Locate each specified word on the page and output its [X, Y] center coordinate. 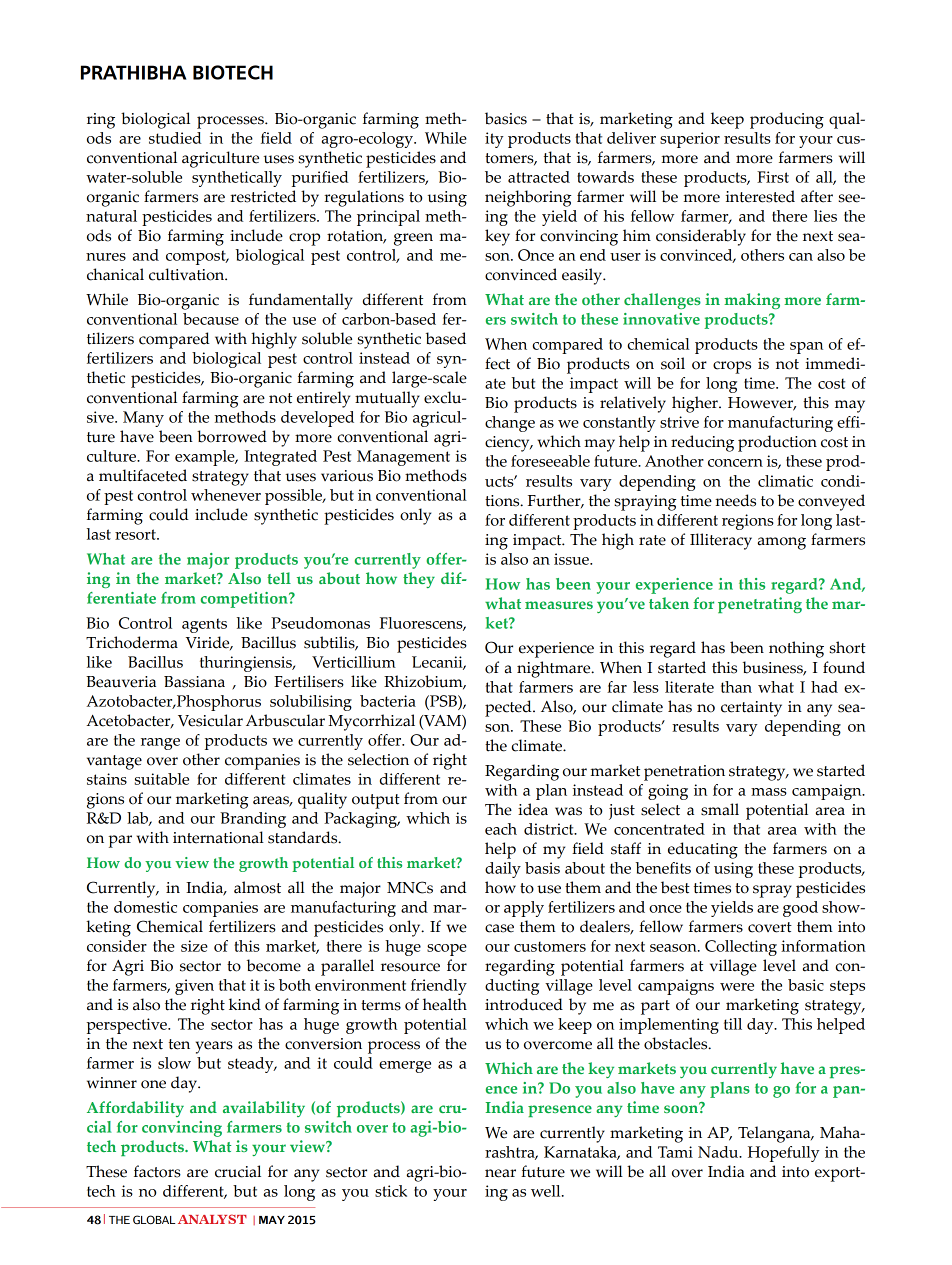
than [736, 687]
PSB [443, 701]
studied [175, 138]
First [773, 177]
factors [157, 1171]
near [500, 1173]
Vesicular [210, 720]
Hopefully [784, 1154]
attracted [539, 177]
